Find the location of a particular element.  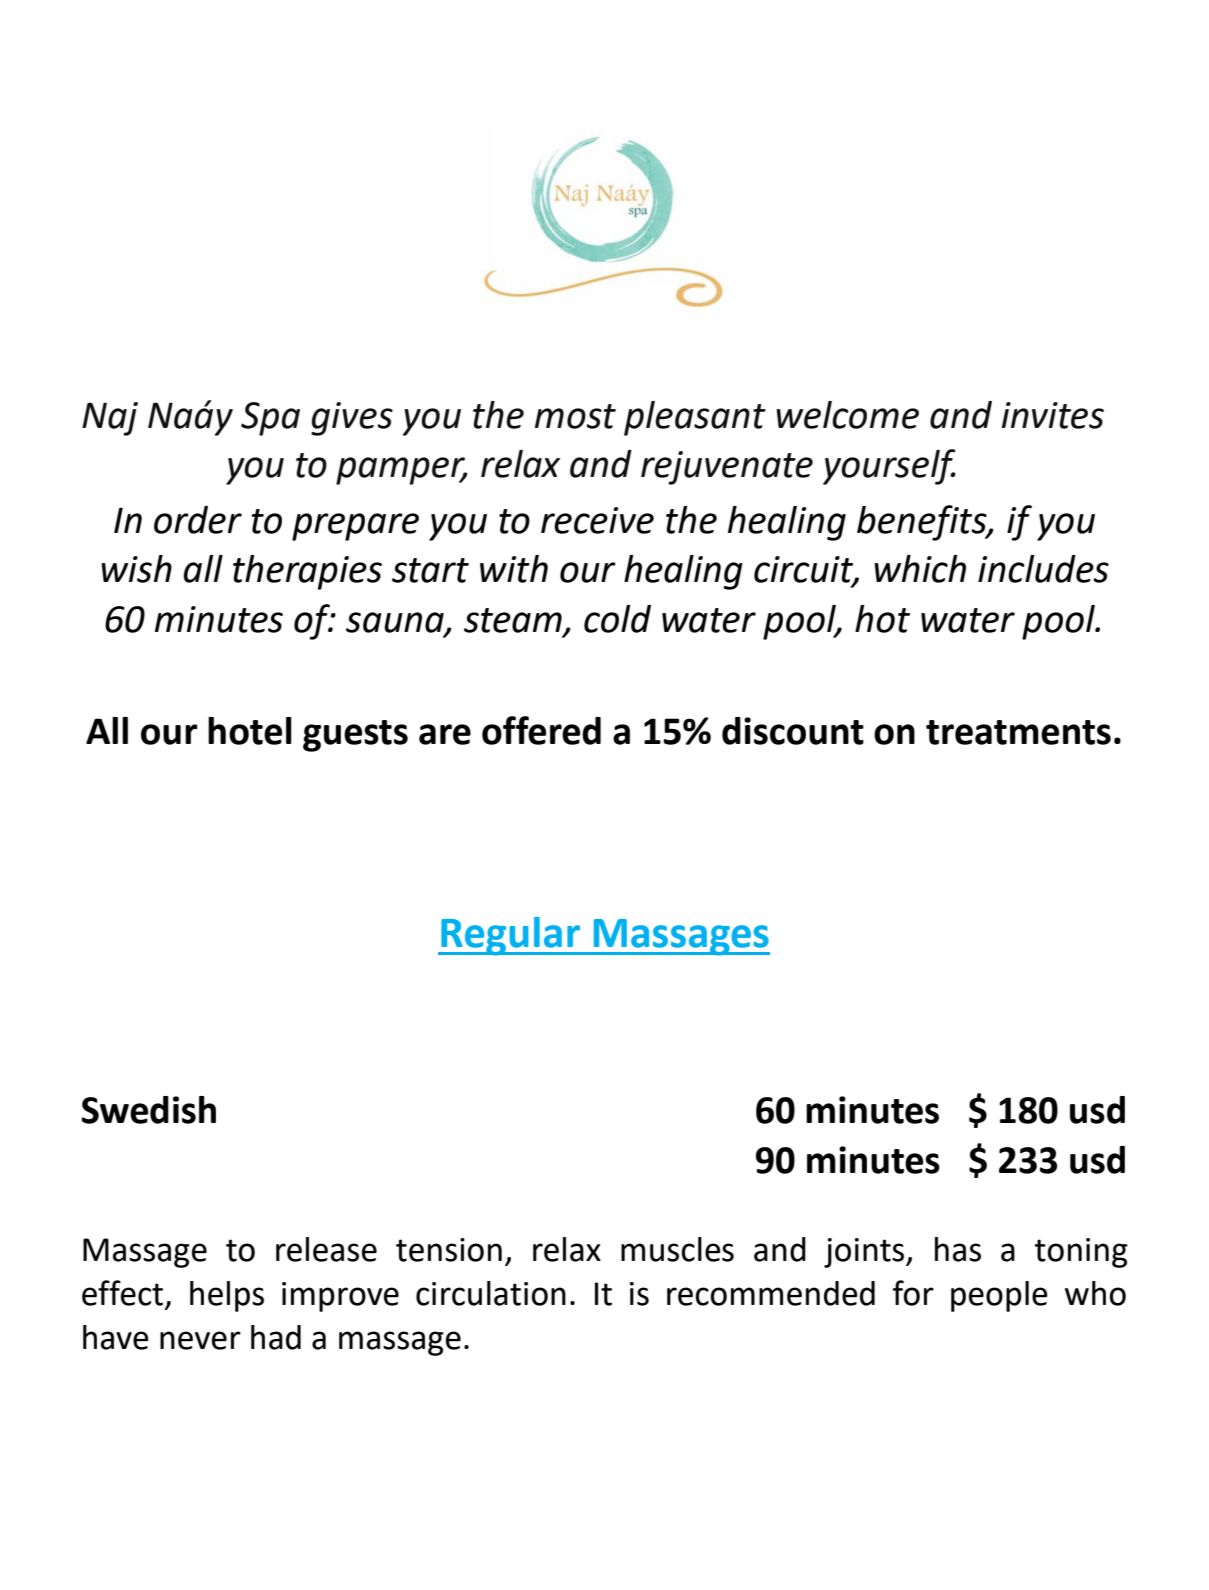

most is located at coordinates (575, 416).
